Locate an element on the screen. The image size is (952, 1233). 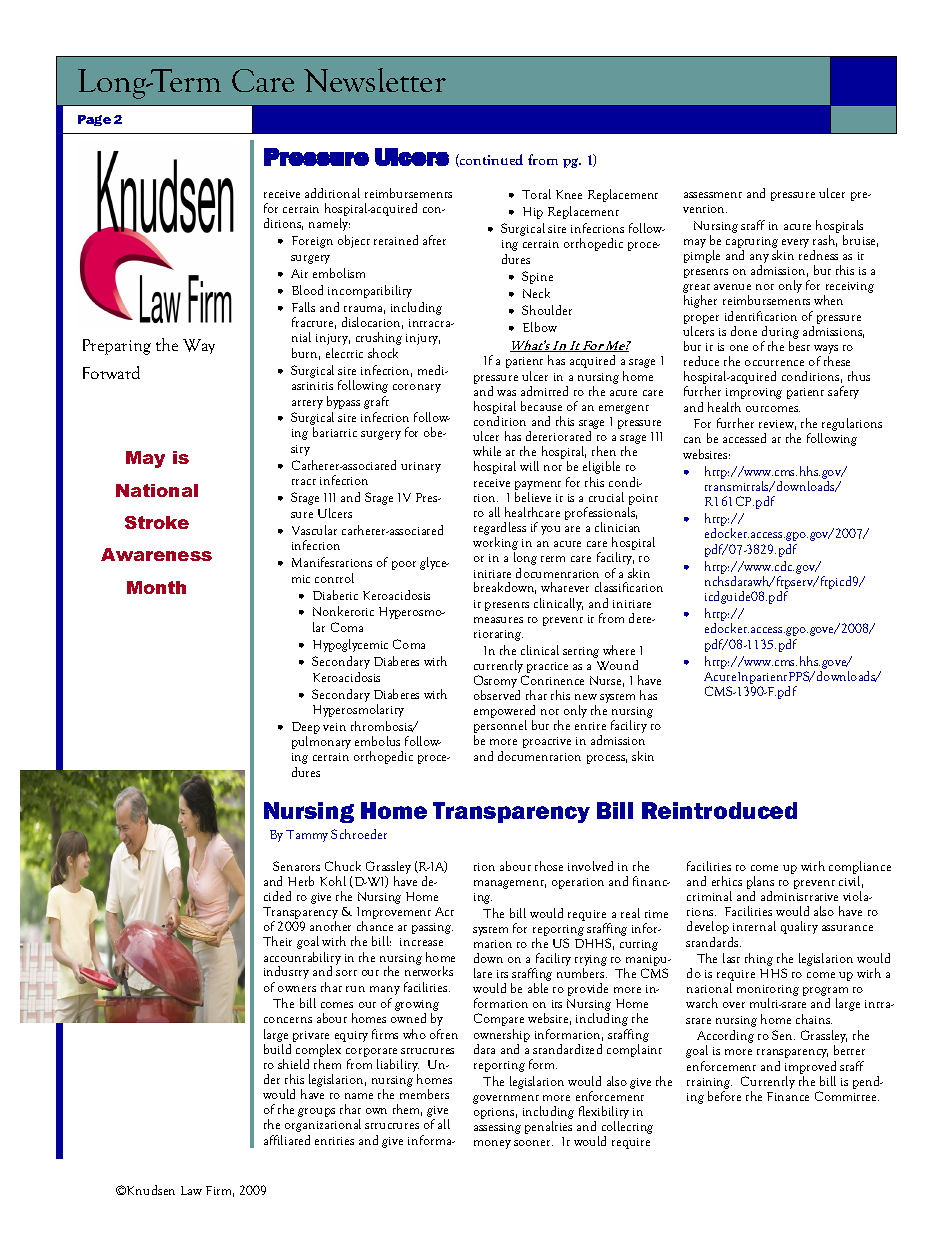
Month is located at coordinates (156, 587).
